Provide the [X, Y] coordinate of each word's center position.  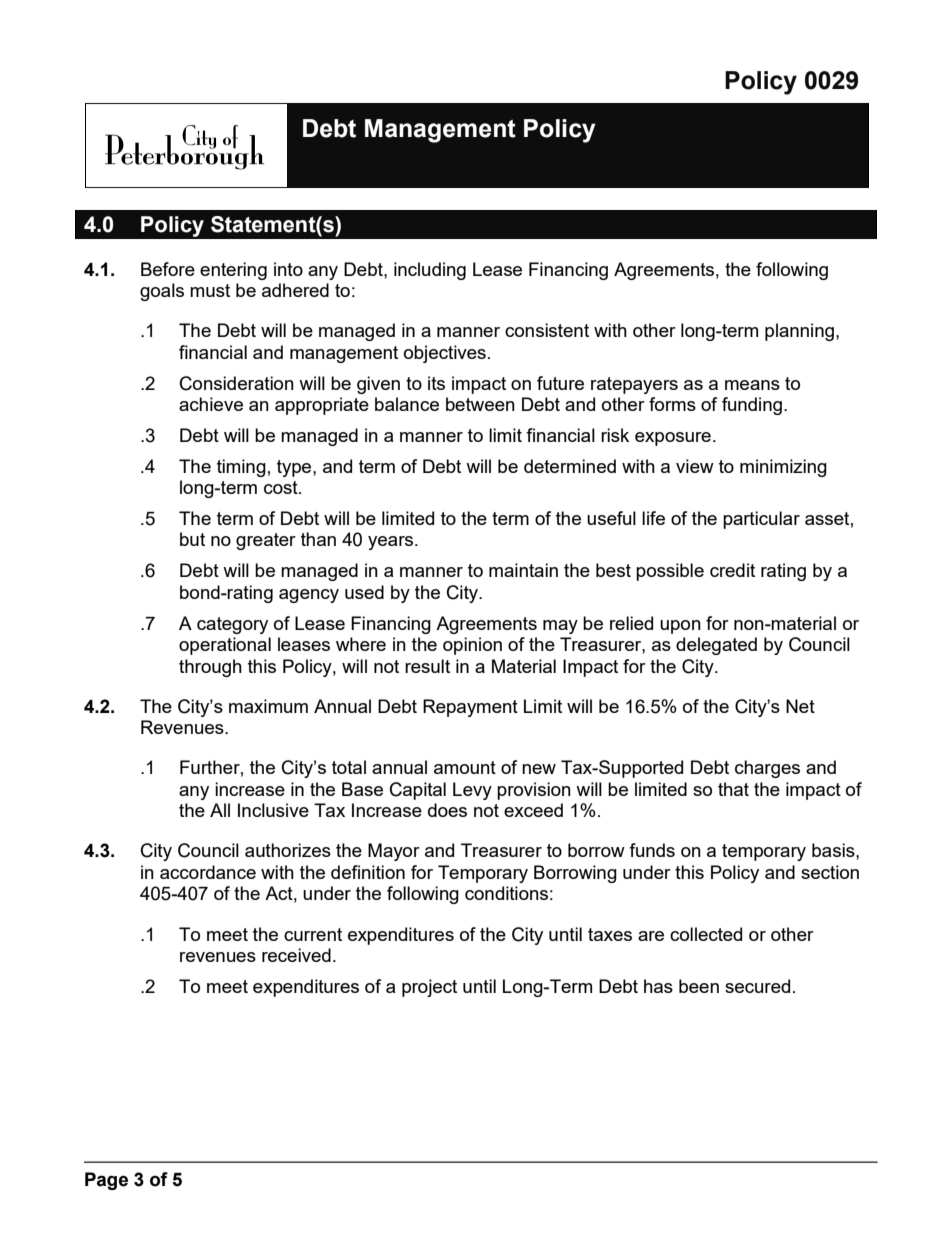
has [658, 986]
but [192, 539]
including [430, 271]
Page [106, 1181]
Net [800, 706]
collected [706, 934]
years [392, 543]
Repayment [470, 708]
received [296, 955]
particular [761, 520]
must [210, 290]
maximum [268, 706]
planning [799, 332]
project [429, 988]
